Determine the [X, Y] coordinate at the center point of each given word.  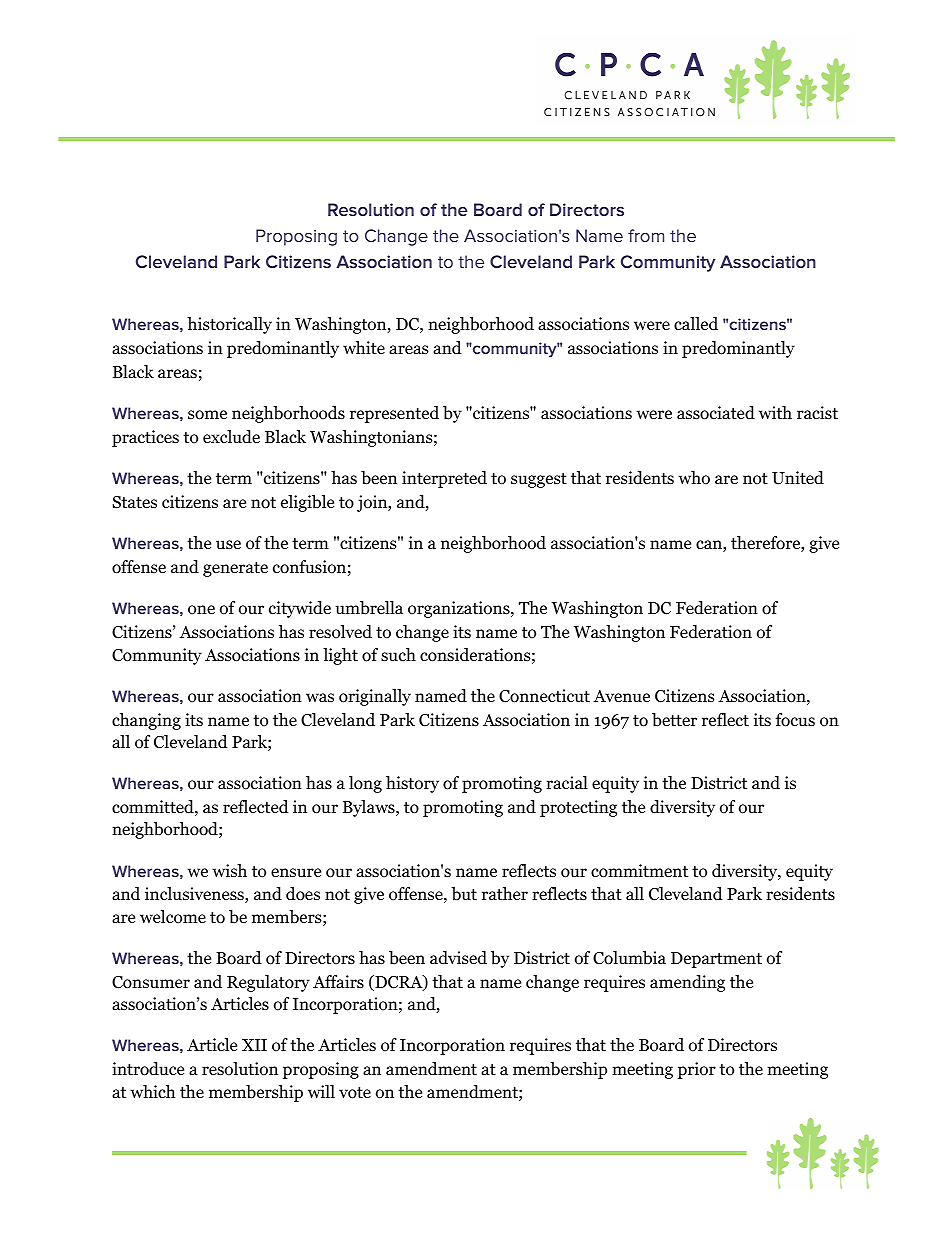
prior [697, 1070]
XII [254, 1045]
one [201, 610]
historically [229, 325]
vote [355, 1093]
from [646, 235]
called [696, 324]
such [398, 655]
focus [795, 720]
